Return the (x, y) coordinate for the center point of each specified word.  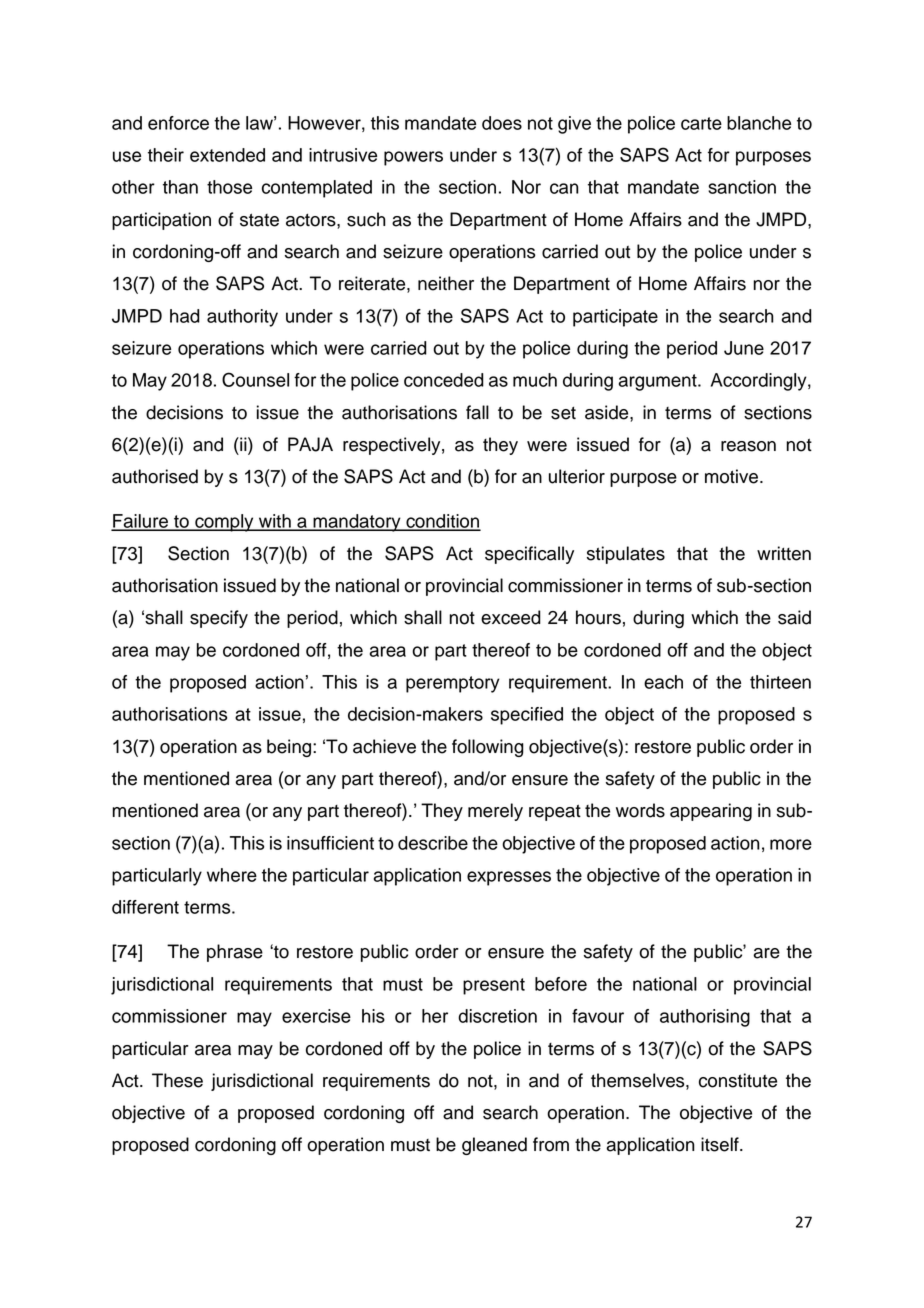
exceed (511, 617)
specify (219, 619)
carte (701, 123)
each (663, 682)
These (177, 1080)
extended (227, 155)
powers (413, 158)
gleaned (494, 1146)
